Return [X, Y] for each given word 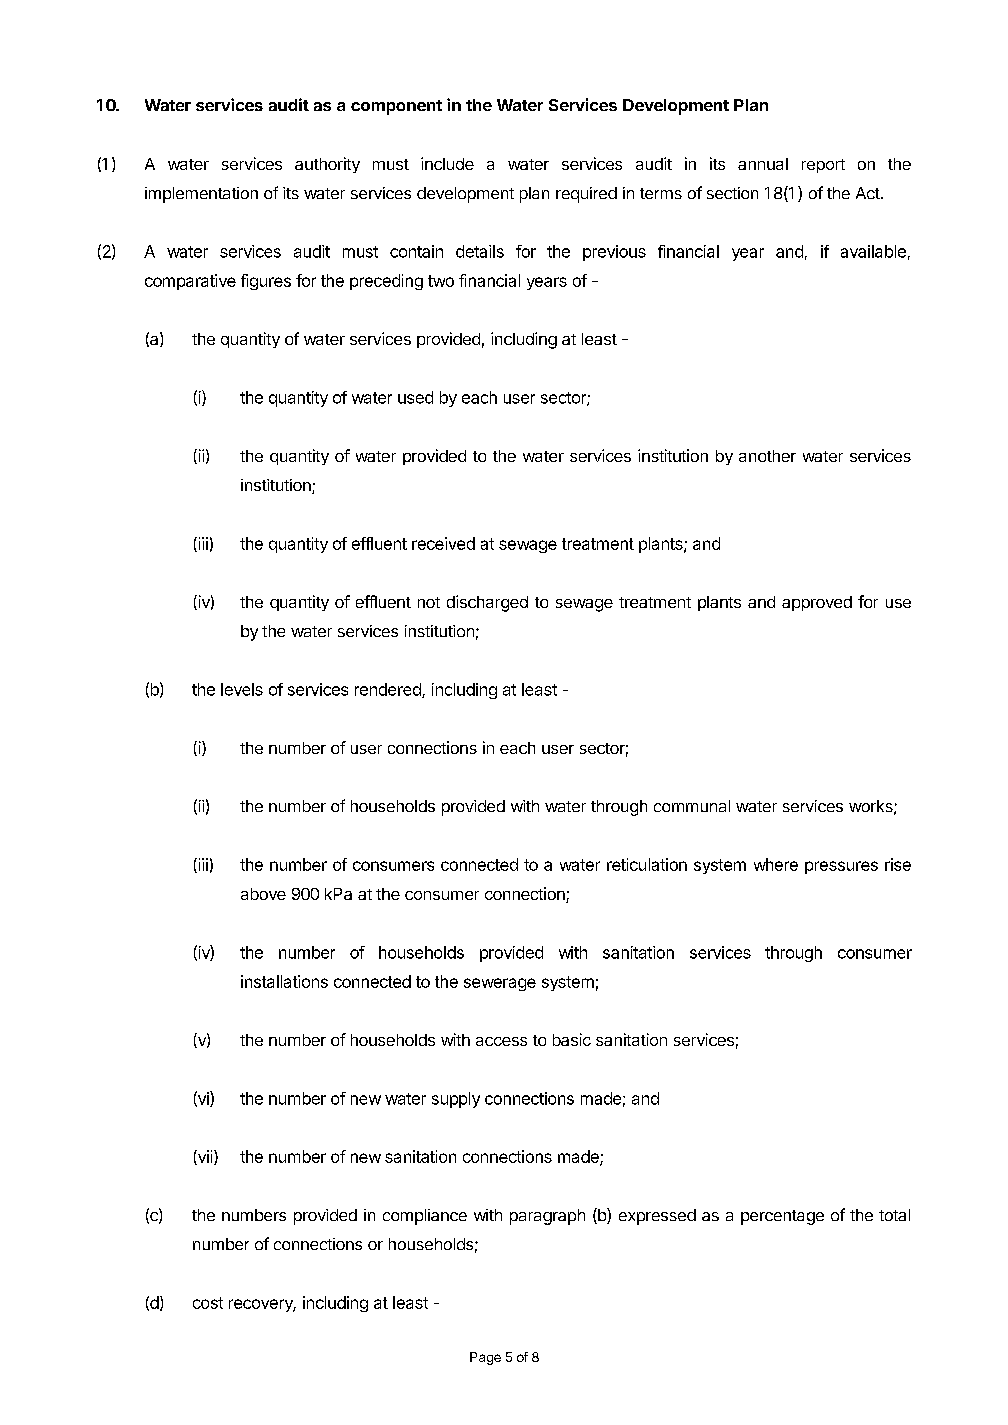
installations [284, 981]
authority [327, 165]
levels [242, 689]
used [415, 397]
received [443, 543]
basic [572, 1039]
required [586, 195]
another [767, 456]
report [823, 166]
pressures [841, 867]
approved [817, 603]
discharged [487, 603]
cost [208, 1303]
